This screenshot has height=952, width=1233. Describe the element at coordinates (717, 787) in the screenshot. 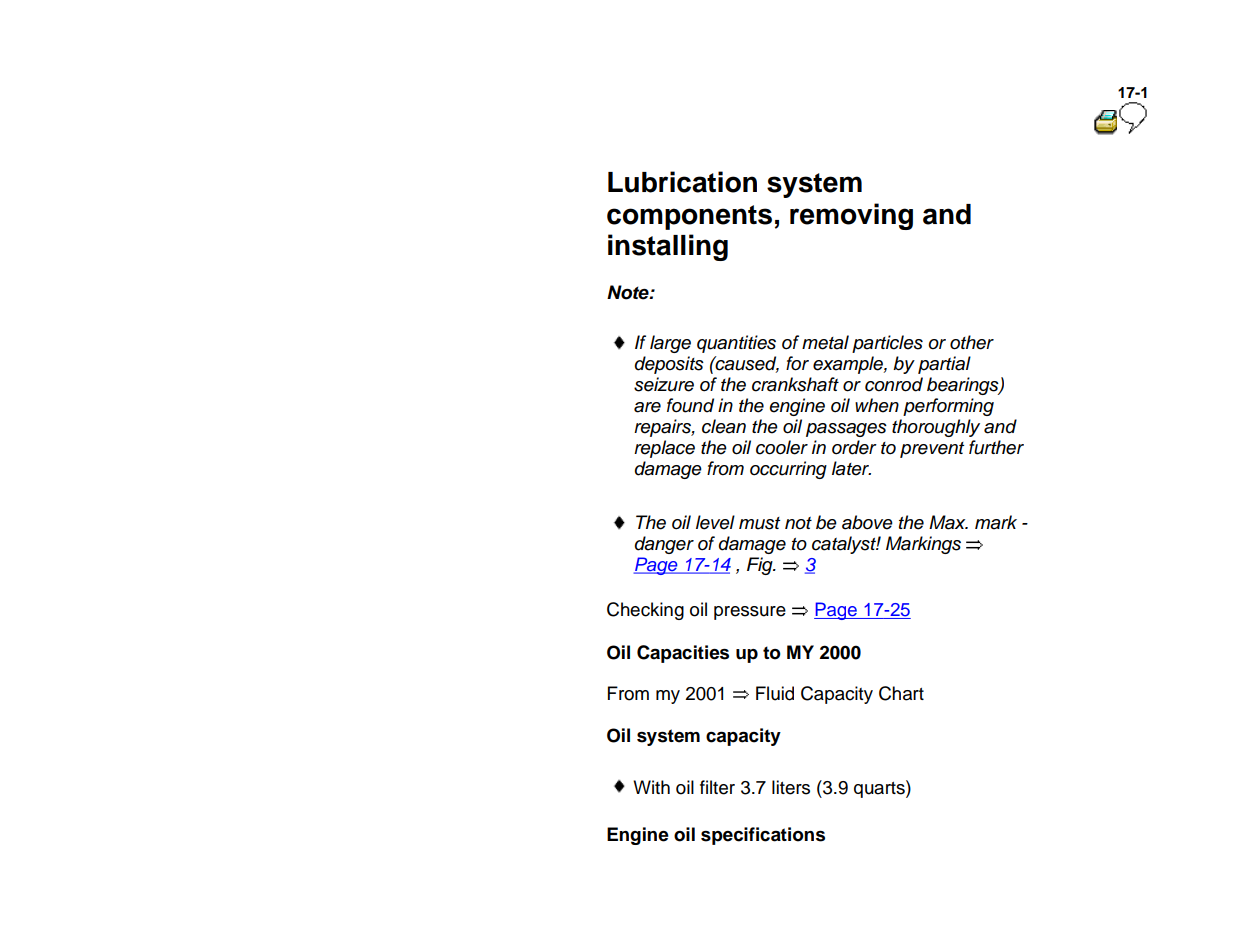

I see `filter` at that location.
